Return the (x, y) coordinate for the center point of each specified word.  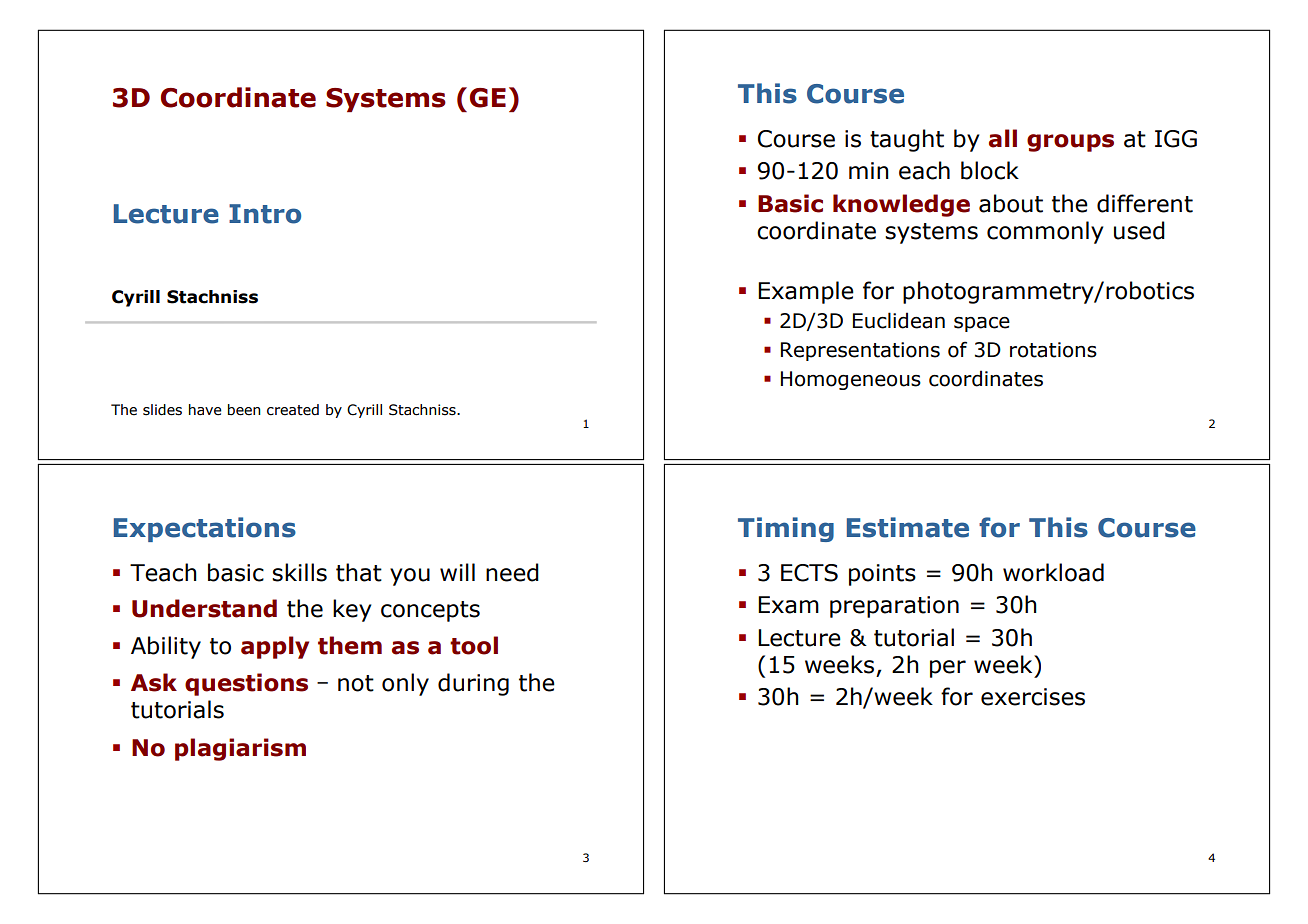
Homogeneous (851, 380)
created (293, 410)
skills (299, 572)
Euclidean (899, 320)
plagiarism (240, 749)
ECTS (809, 573)
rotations (1053, 350)
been (244, 410)
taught (907, 140)
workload (1053, 572)
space (982, 324)
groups (1070, 143)
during (473, 684)
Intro (265, 214)
